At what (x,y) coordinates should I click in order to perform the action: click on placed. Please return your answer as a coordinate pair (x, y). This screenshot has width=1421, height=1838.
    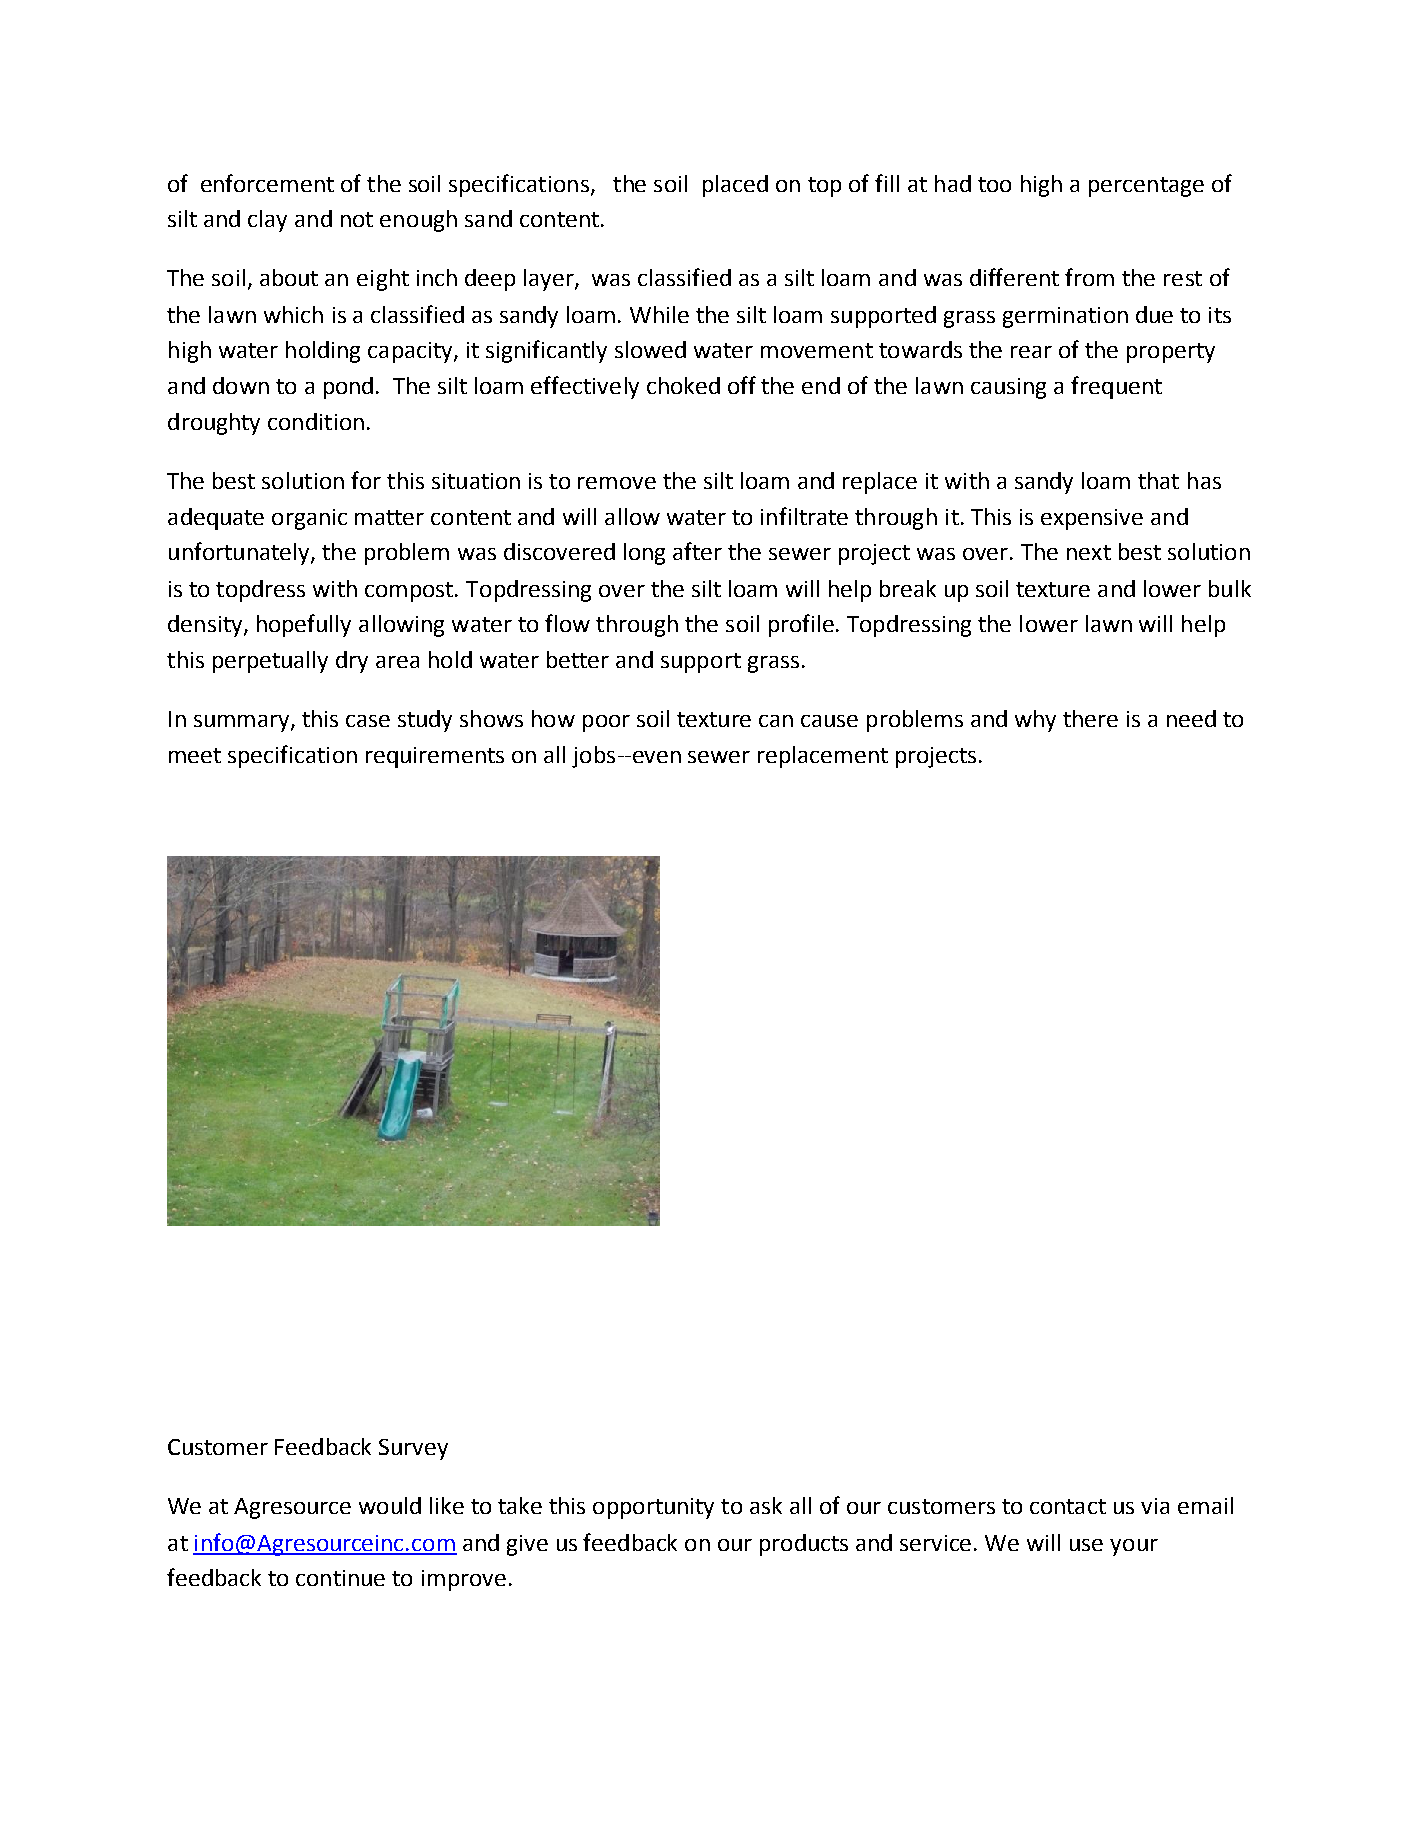
    Looking at the image, I should click on (735, 186).
